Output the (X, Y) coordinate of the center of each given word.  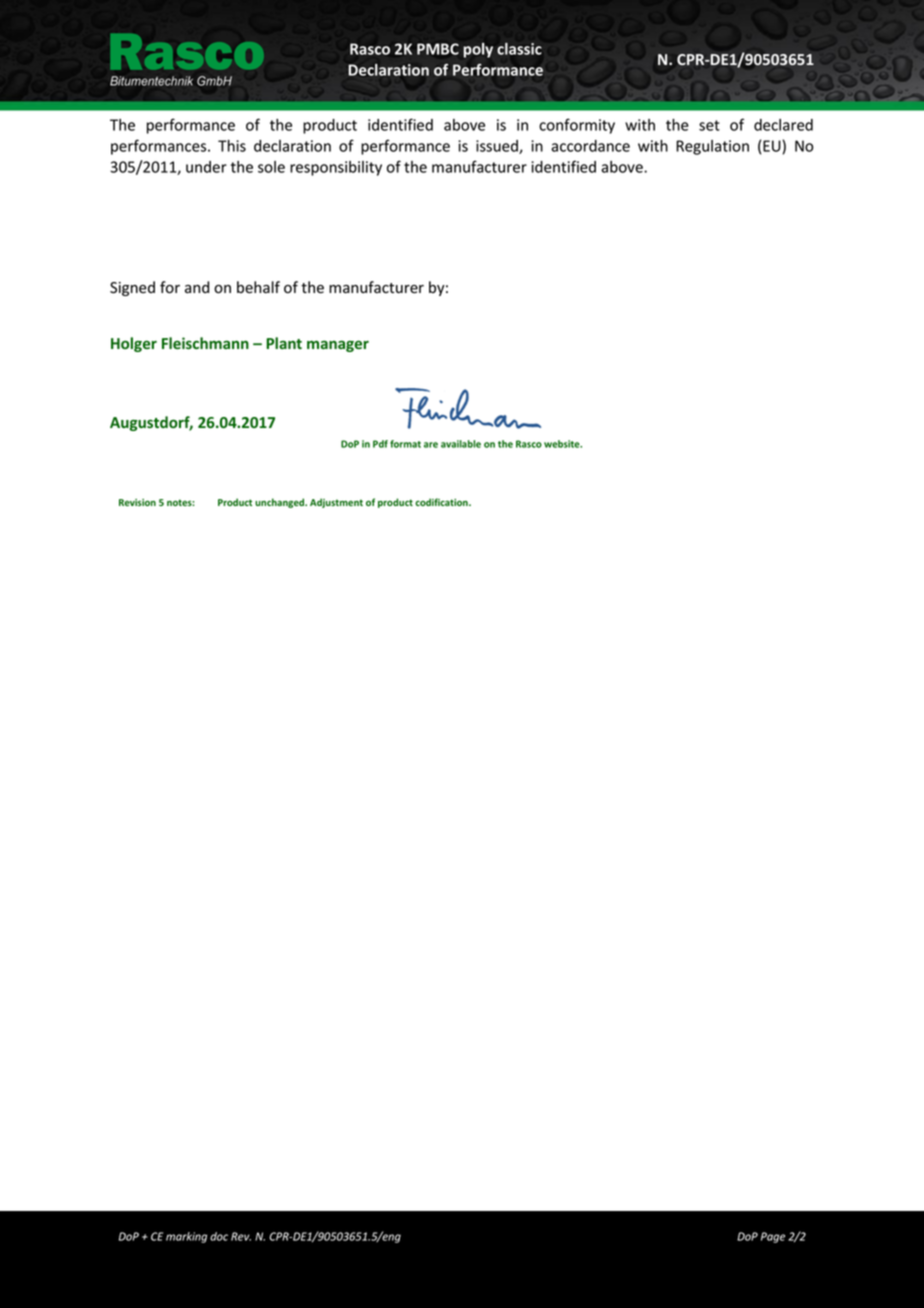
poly (478, 50)
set (709, 125)
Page (773, 1237)
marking (186, 1237)
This (232, 146)
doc (219, 1236)
